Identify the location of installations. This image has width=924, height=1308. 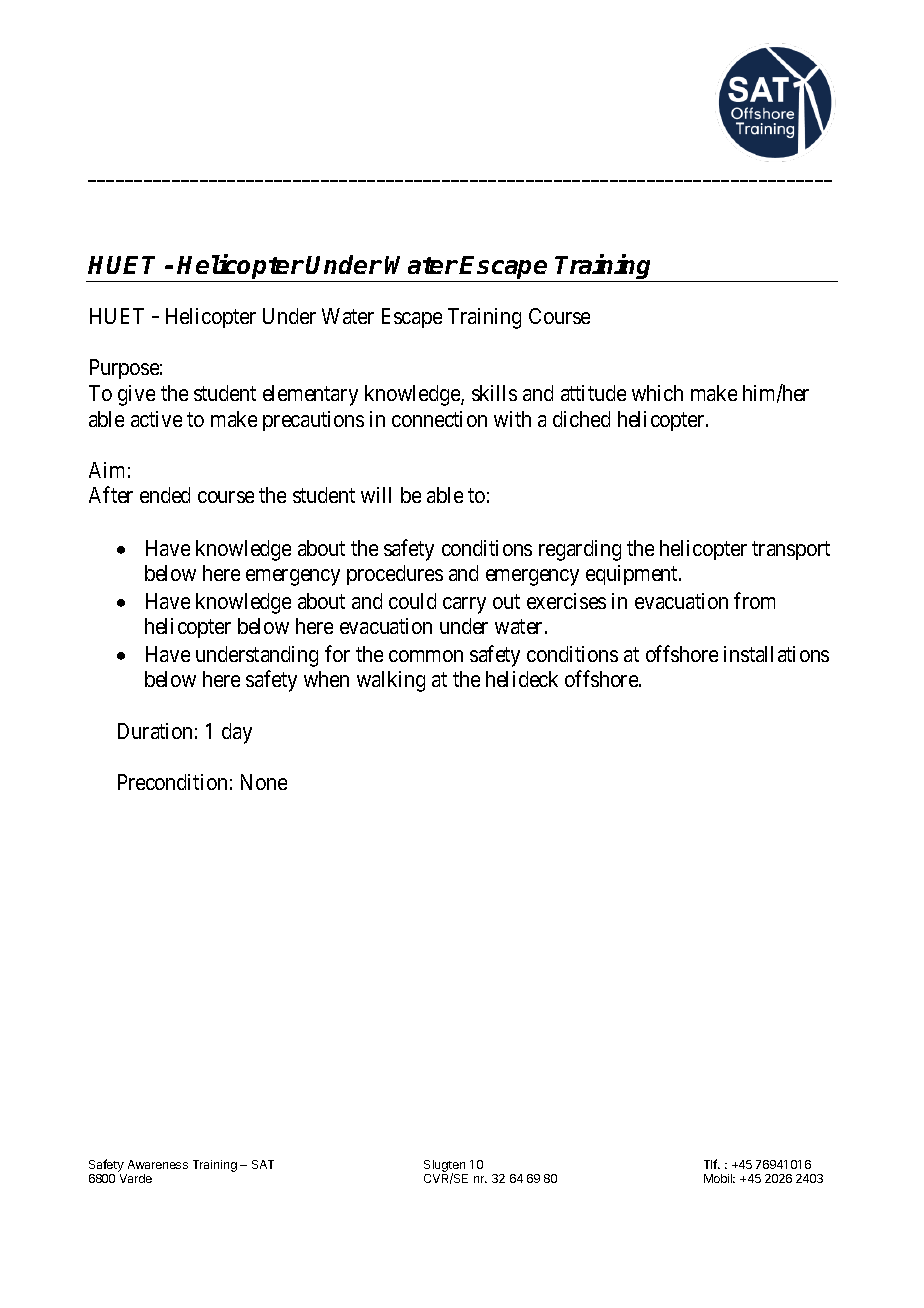
(776, 654).
